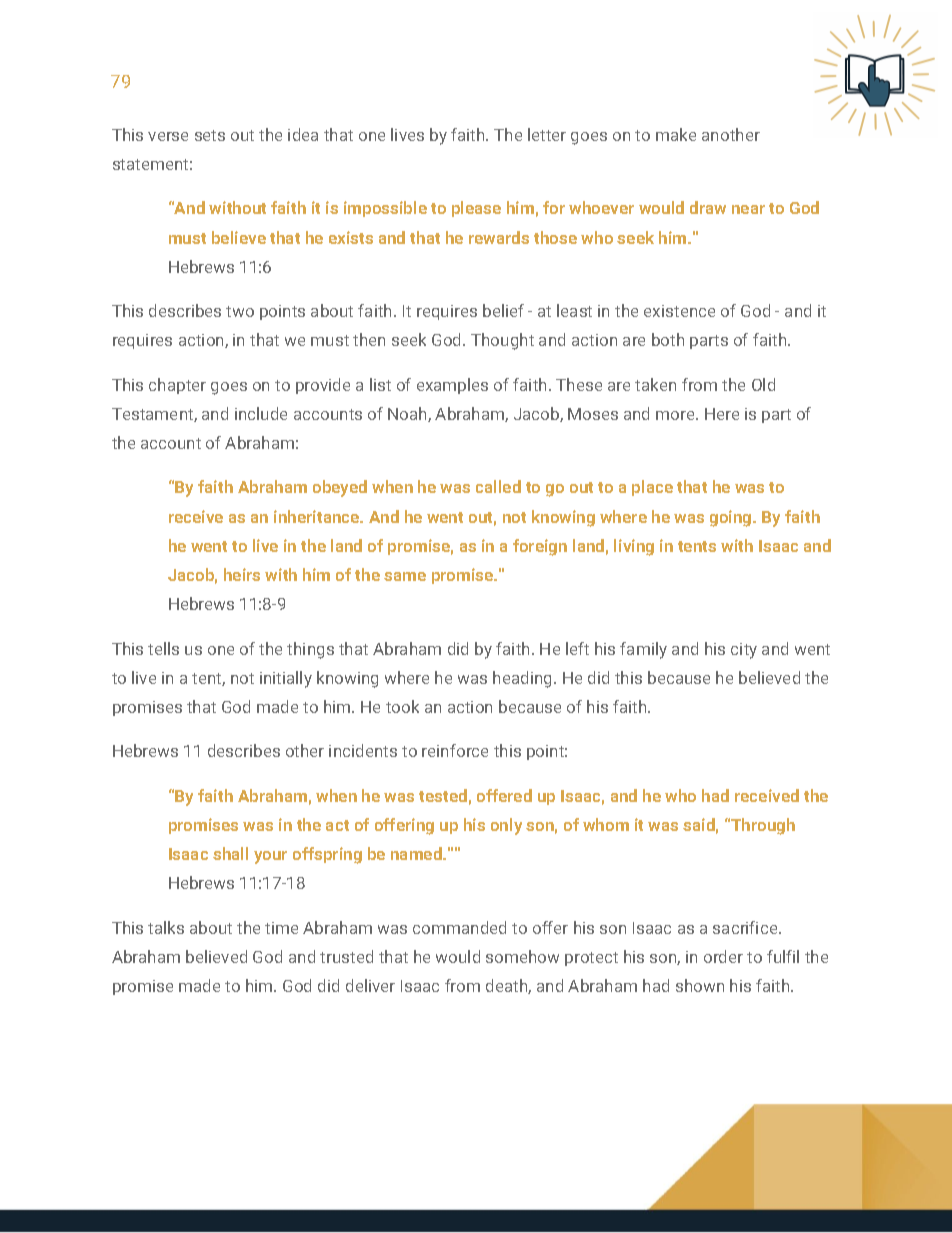 The height and width of the document is (1233, 952). Describe the element at coordinates (476, 209) in the document. I see `please` at that location.
